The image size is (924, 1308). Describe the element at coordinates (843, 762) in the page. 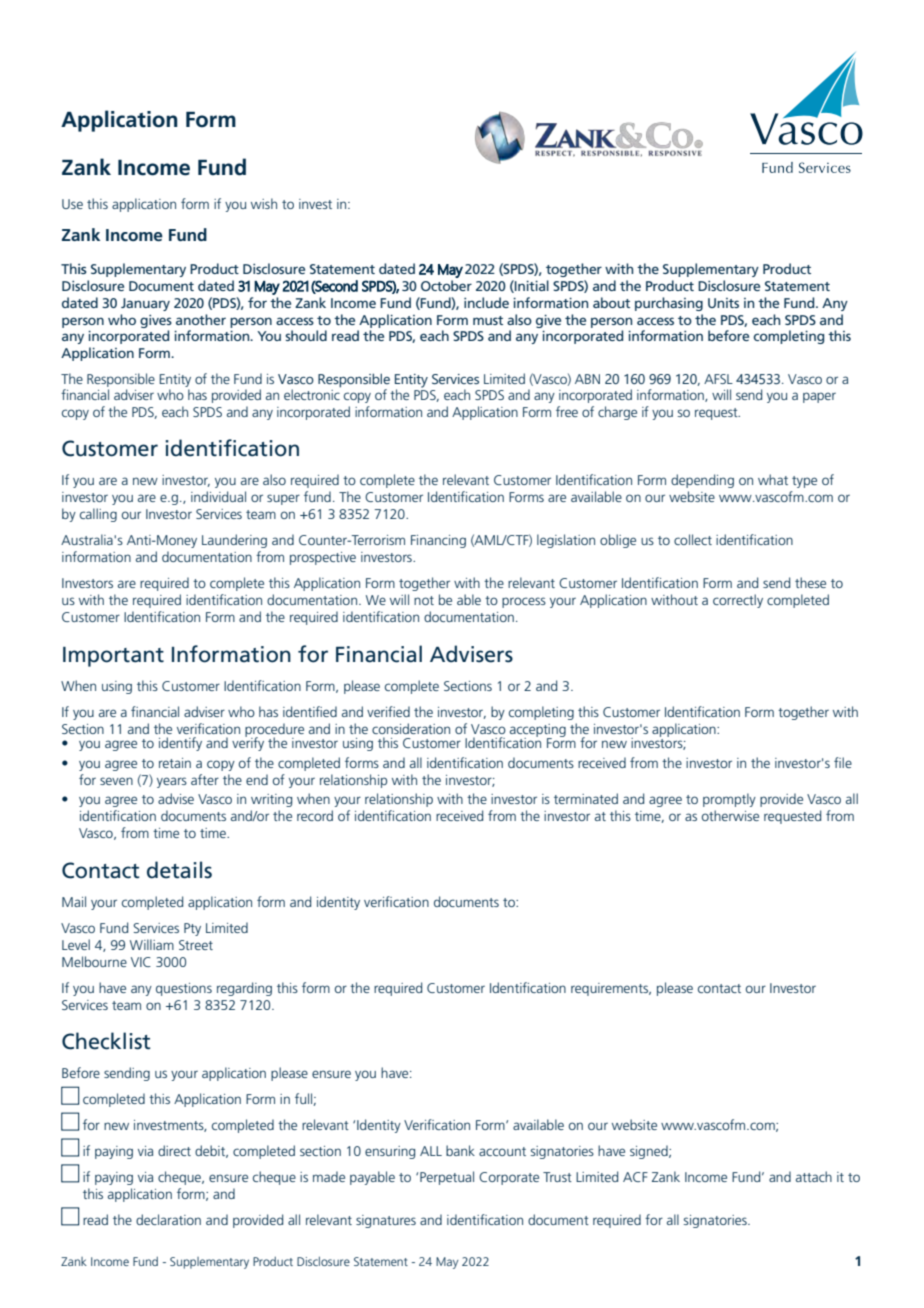

I see `file` at that location.
